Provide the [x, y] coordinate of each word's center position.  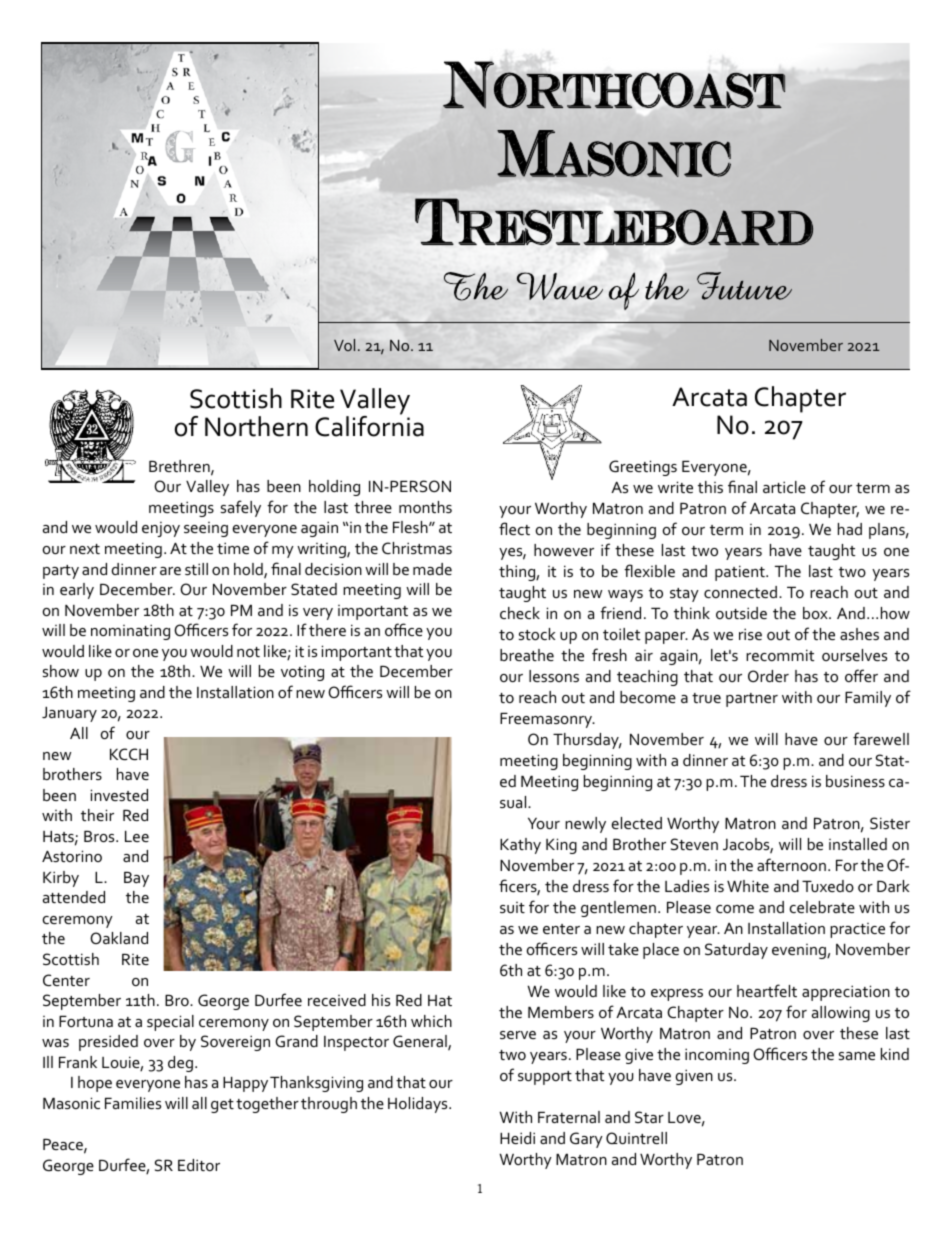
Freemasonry [547, 720]
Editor [199, 1165]
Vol [344, 345]
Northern [256, 426]
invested [119, 795]
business [855, 781]
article [784, 487]
